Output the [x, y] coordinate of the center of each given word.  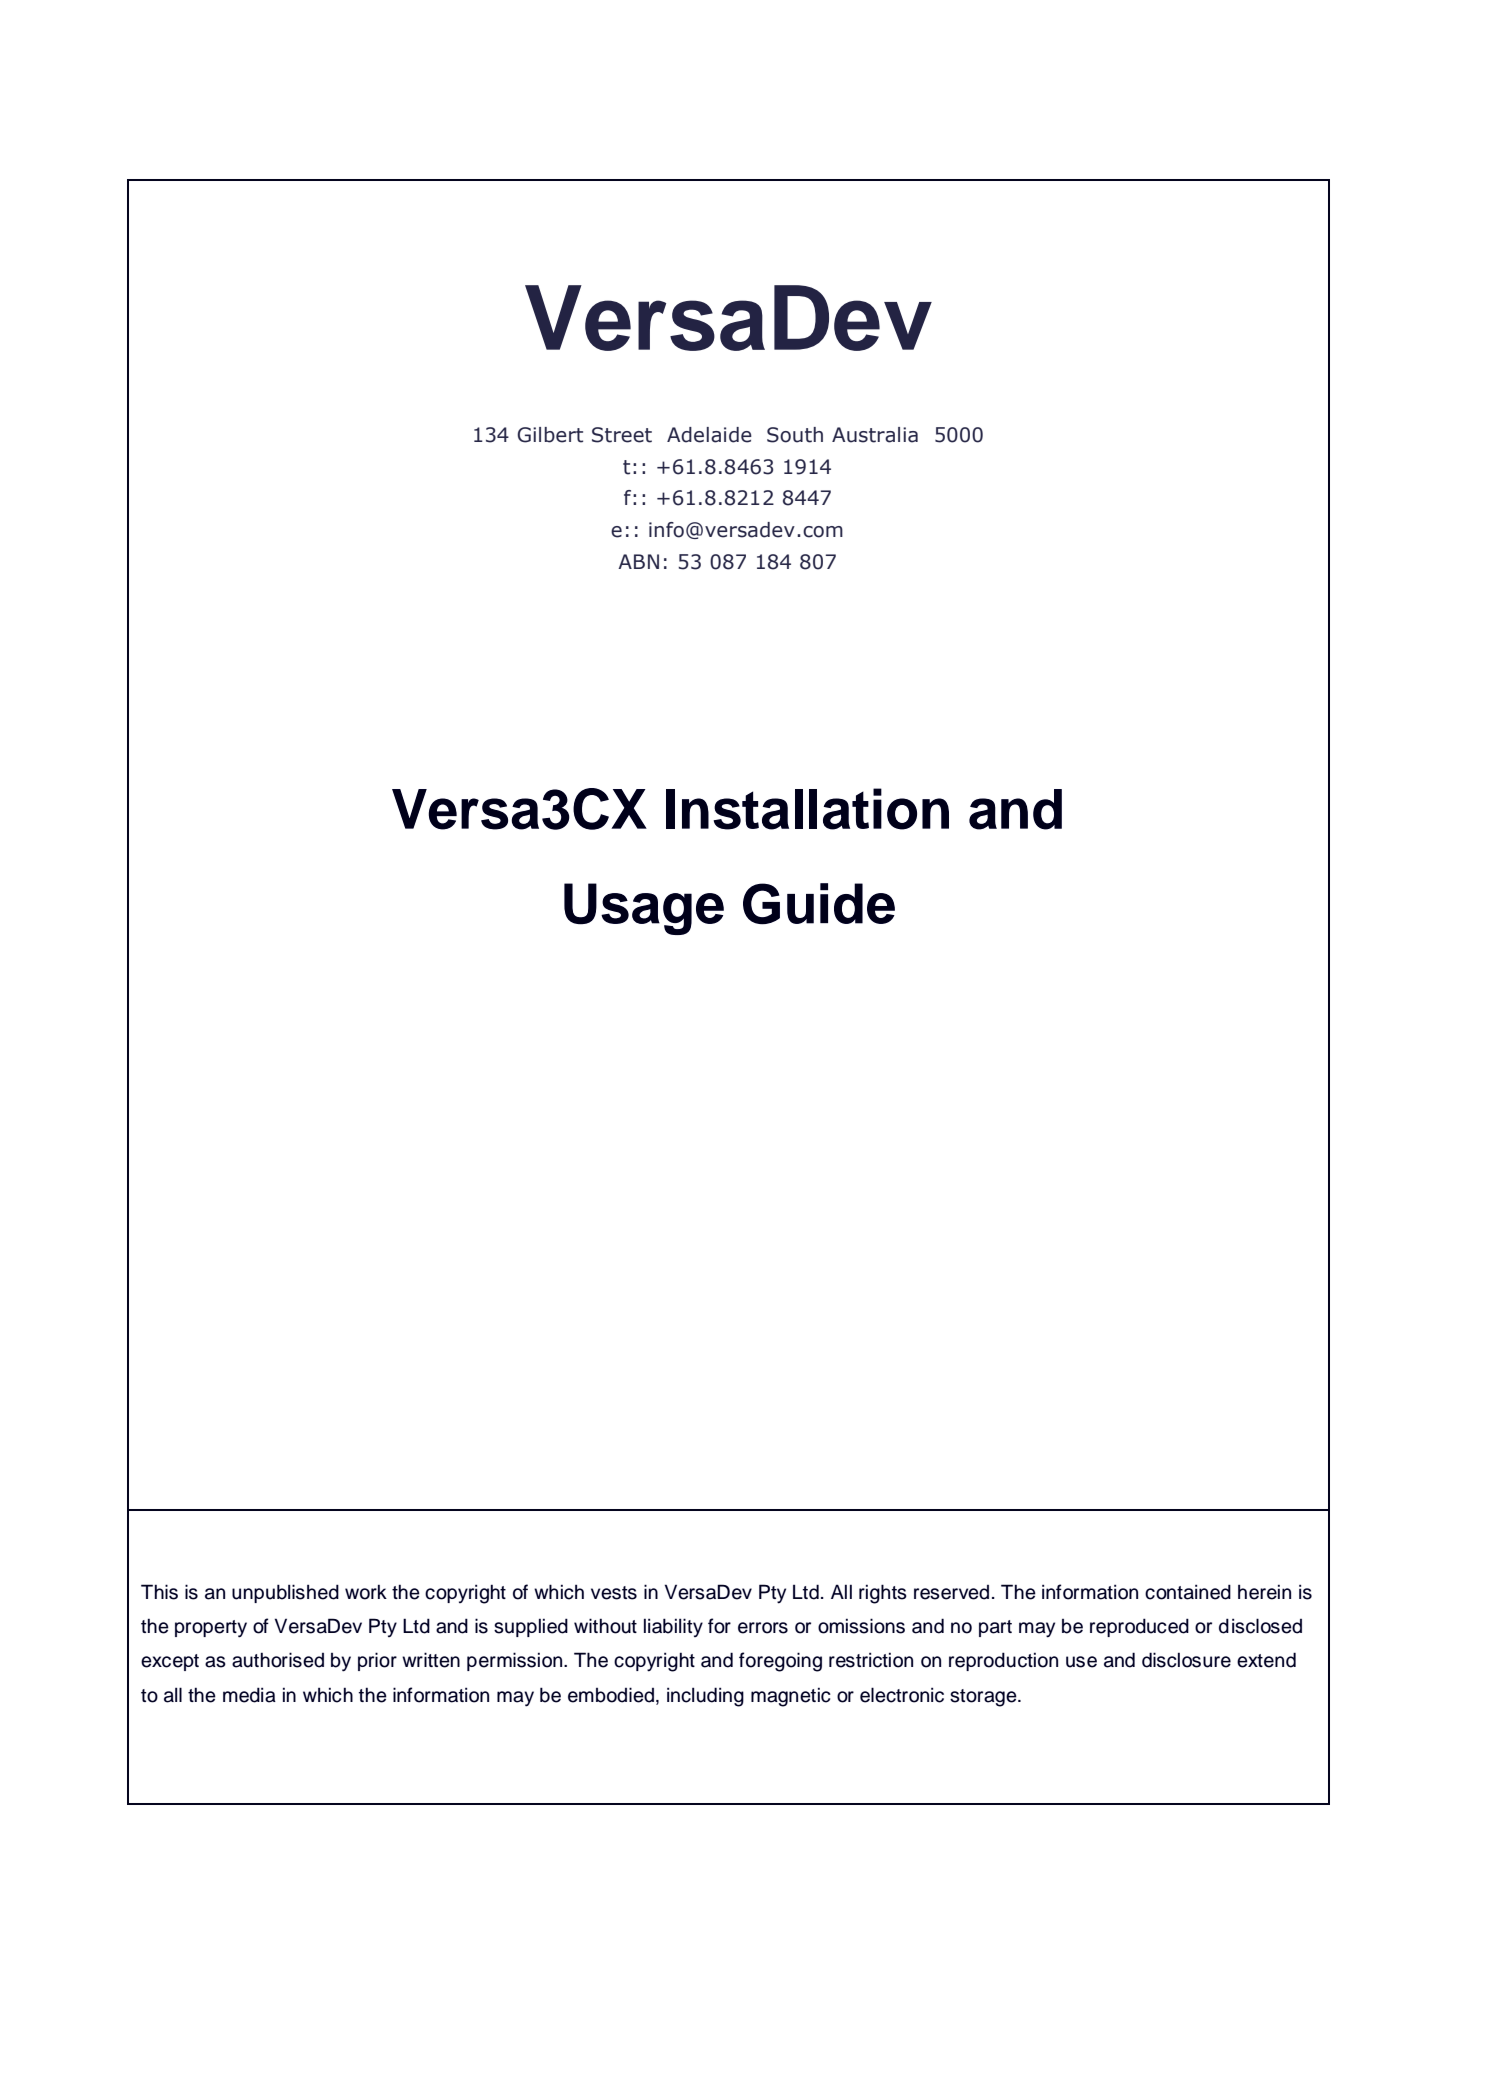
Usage [644, 909]
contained [1188, 1592]
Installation [807, 809]
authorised [278, 1660]
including [705, 1697]
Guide [819, 904]
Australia [875, 435]
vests [614, 1593]
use [1081, 1662]
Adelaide [709, 435]
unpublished [285, 1593]
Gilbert [550, 435]
